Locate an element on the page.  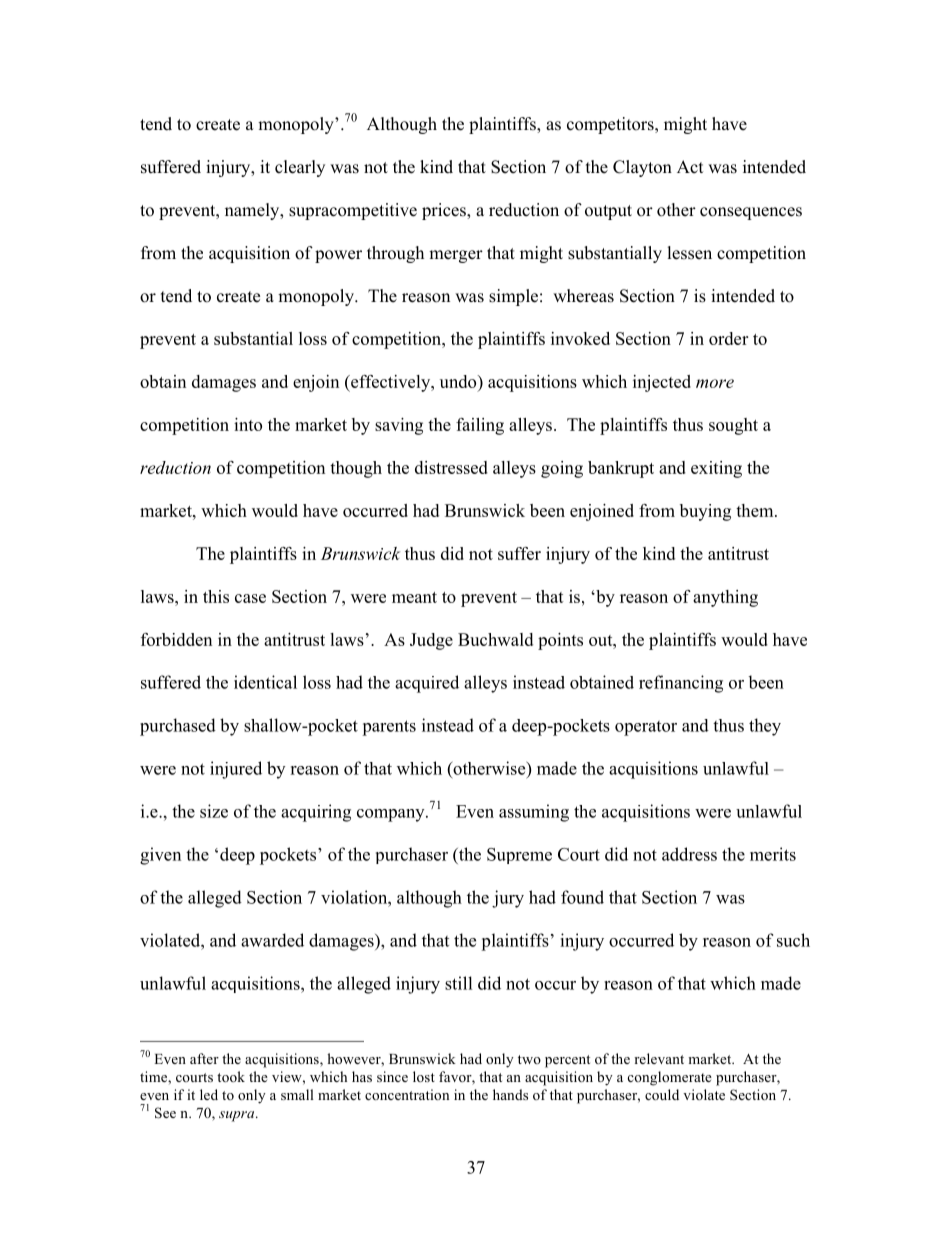
clearly is located at coordinates (300, 168).
